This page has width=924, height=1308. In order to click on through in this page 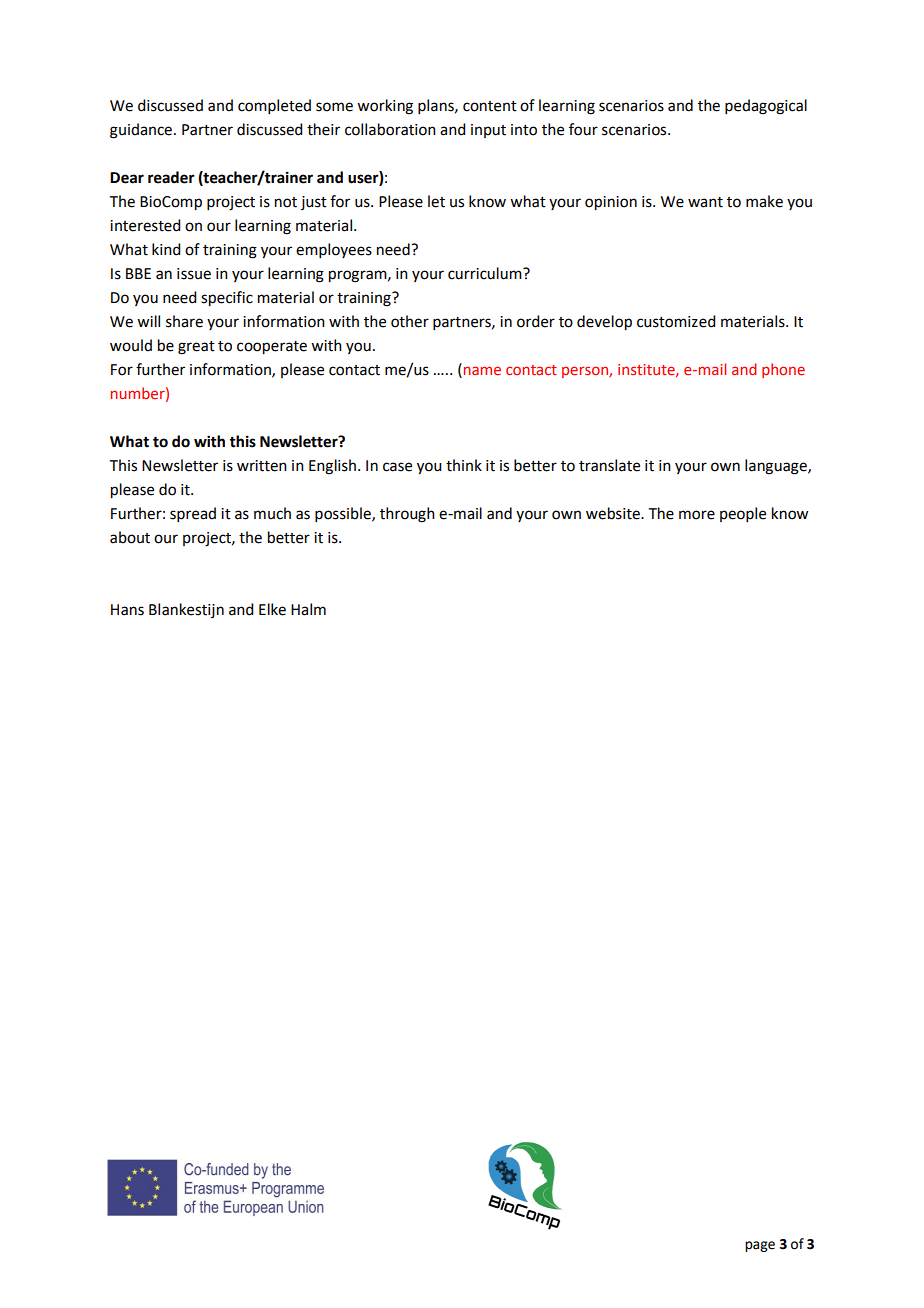, I will do `click(407, 515)`.
